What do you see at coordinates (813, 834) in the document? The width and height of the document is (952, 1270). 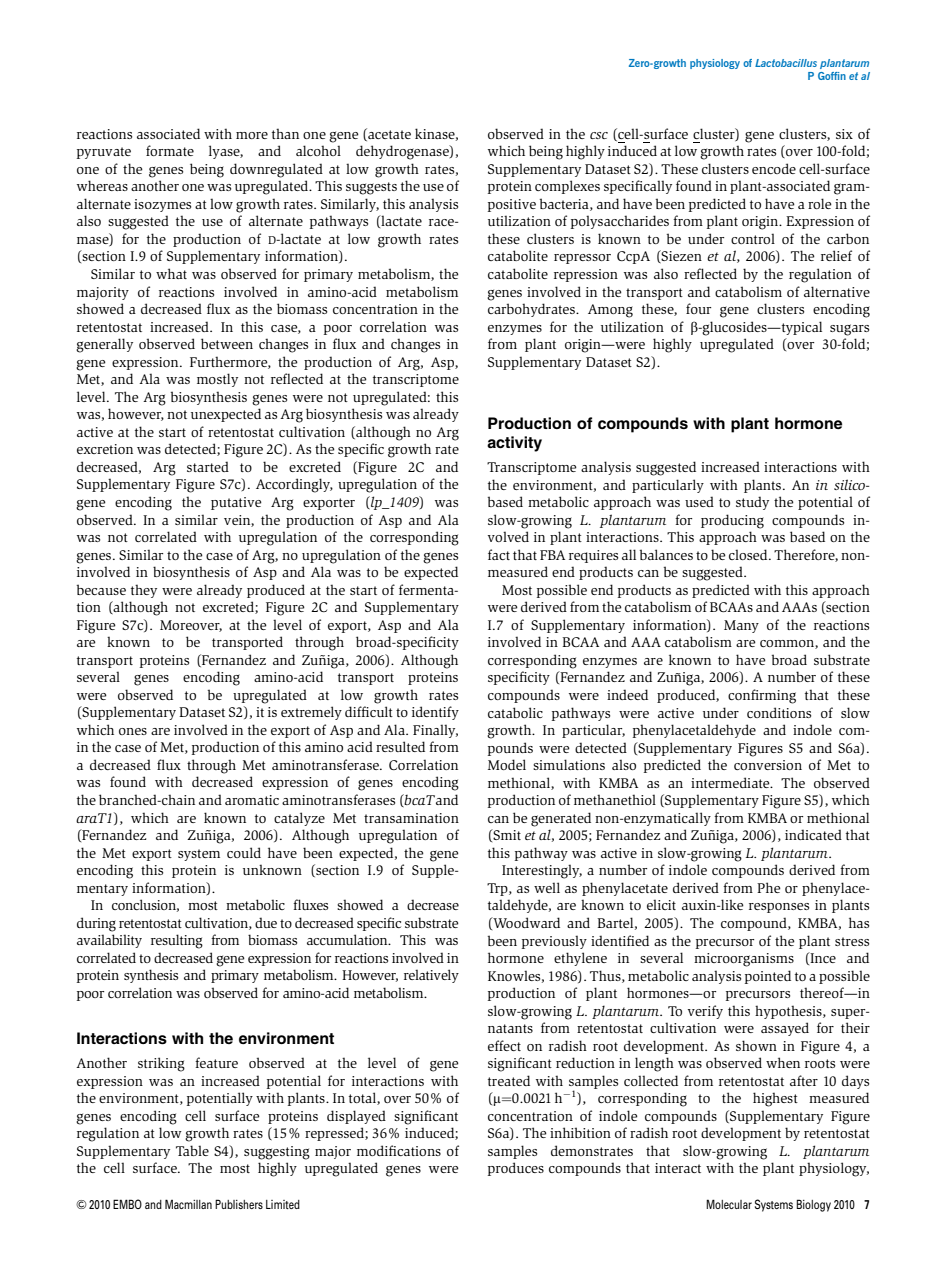 I see `indicated` at bounding box center [813, 834].
